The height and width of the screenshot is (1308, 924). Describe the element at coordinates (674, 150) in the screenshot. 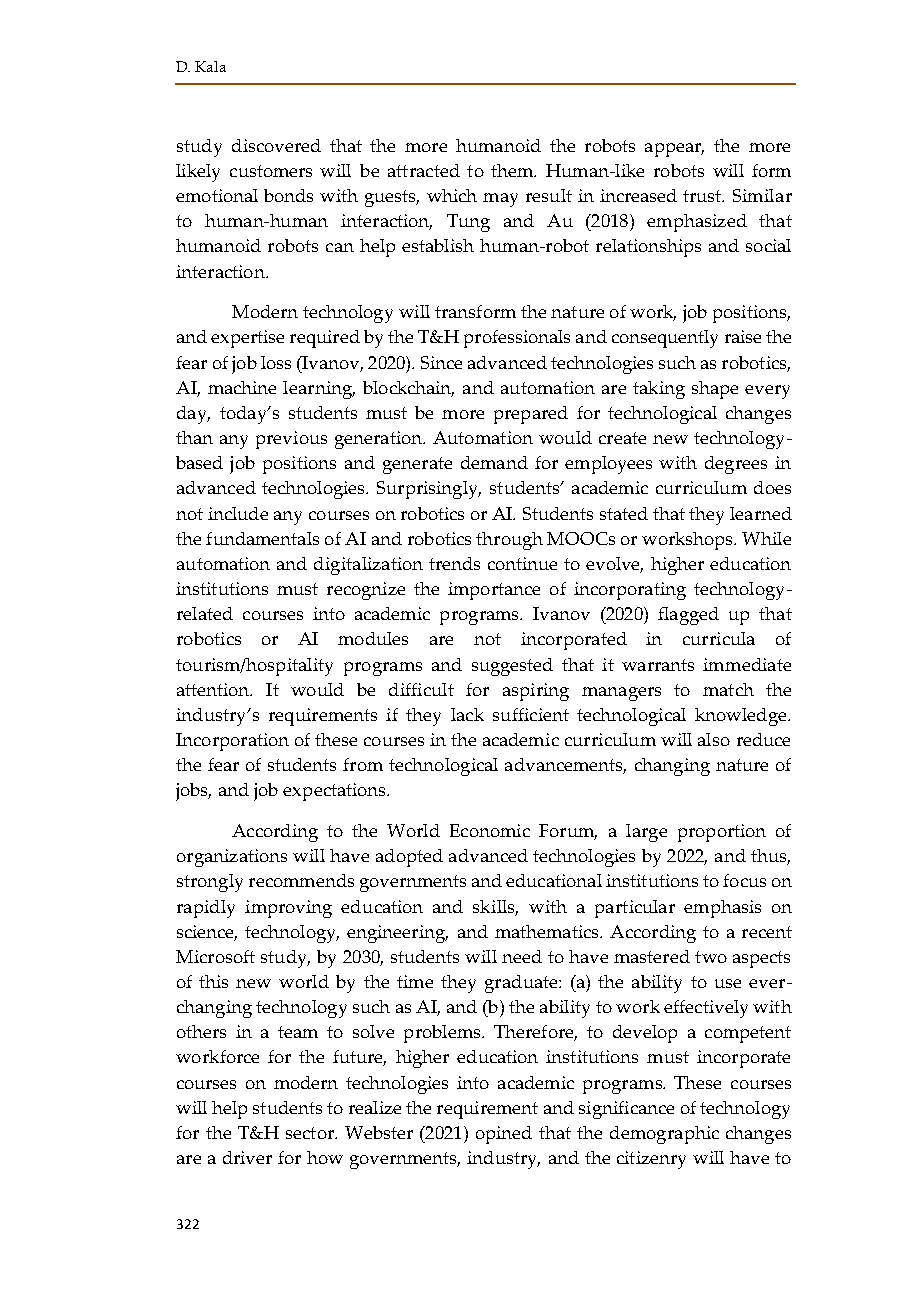

I see `appear` at that location.
